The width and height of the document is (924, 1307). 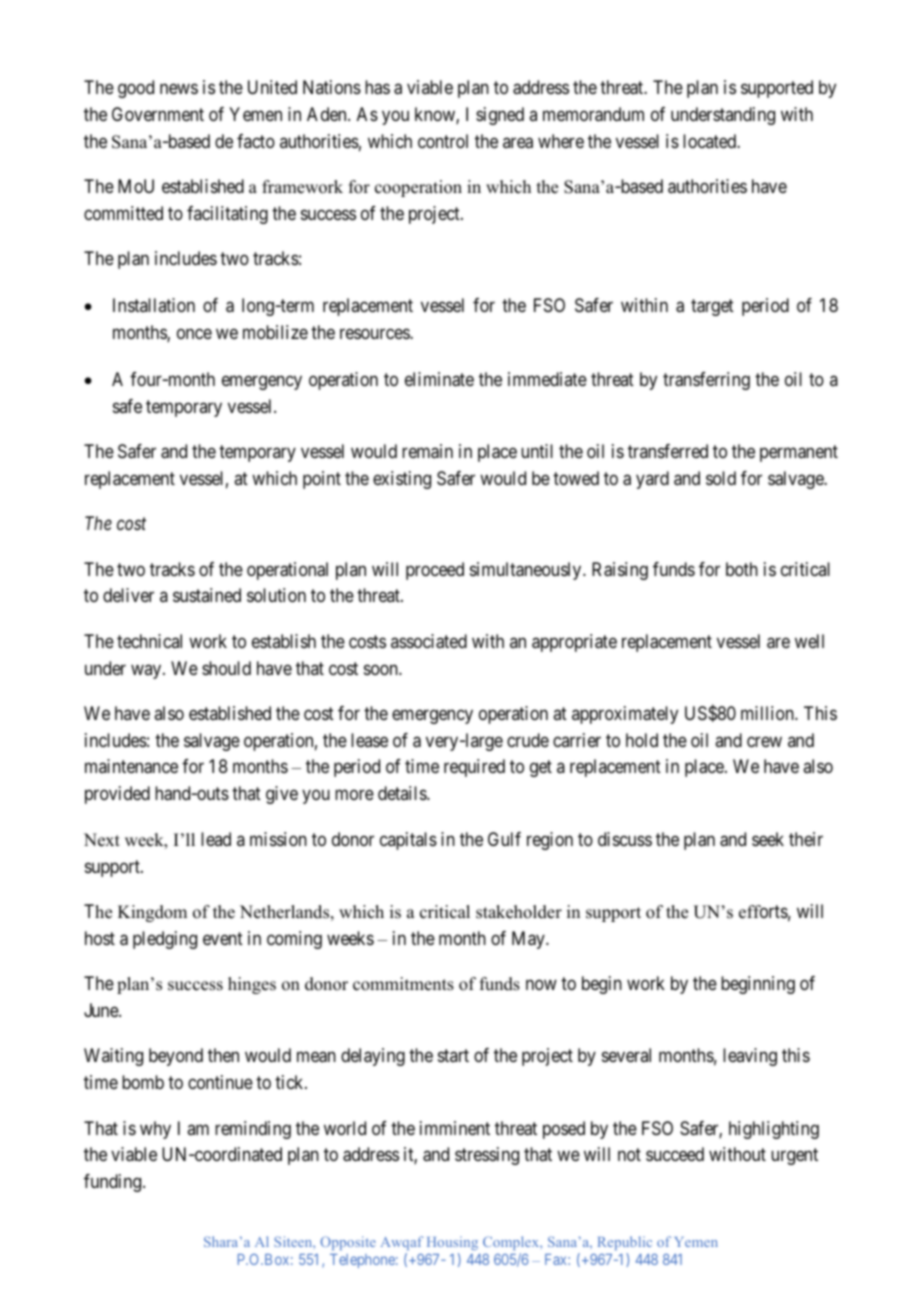 I want to click on Housing, so click(x=452, y=1245).
